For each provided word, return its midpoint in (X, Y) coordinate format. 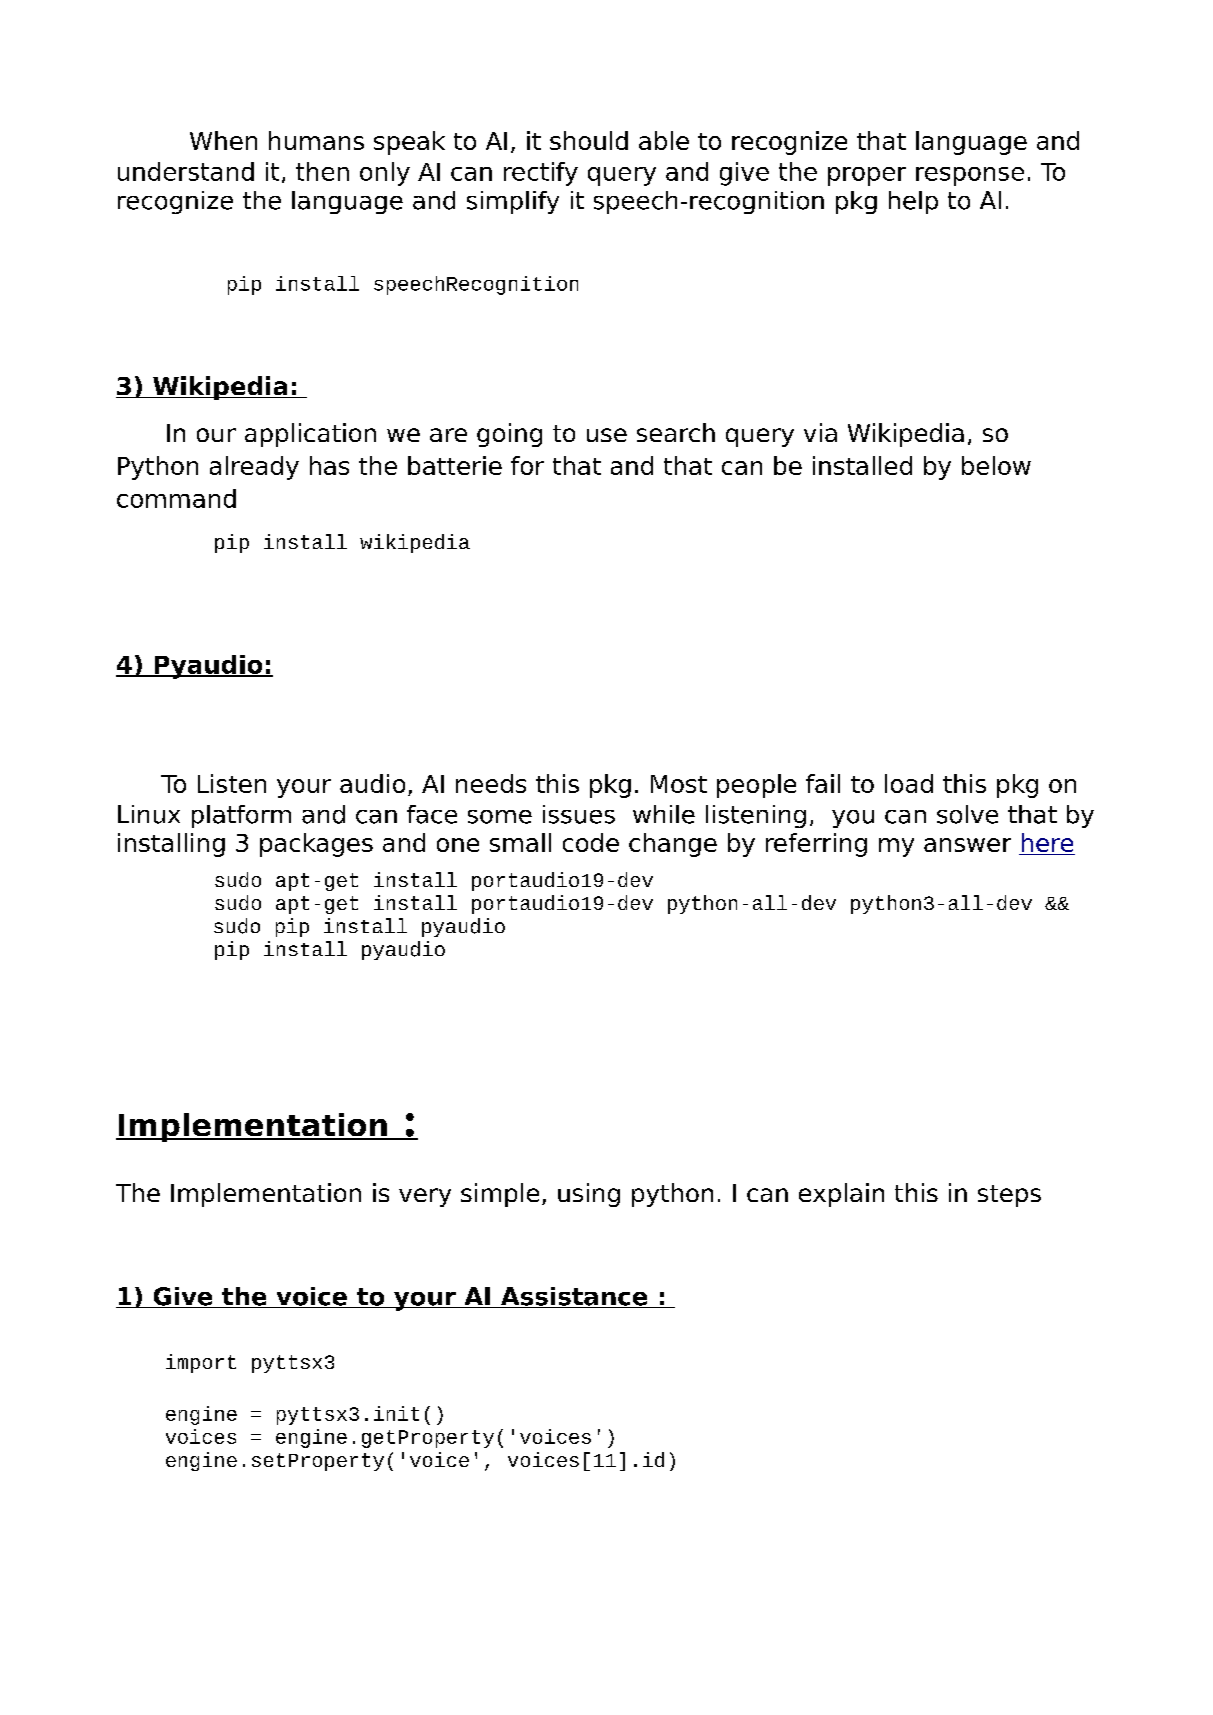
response (970, 176)
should (589, 140)
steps (1009, 1196)
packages (316, 845)
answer (967, 845)
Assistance (574, 1297)
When (223, 140)
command (176, 498)
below (996, 465)
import (201, 1363)
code (591, 842)
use (607, 435)
